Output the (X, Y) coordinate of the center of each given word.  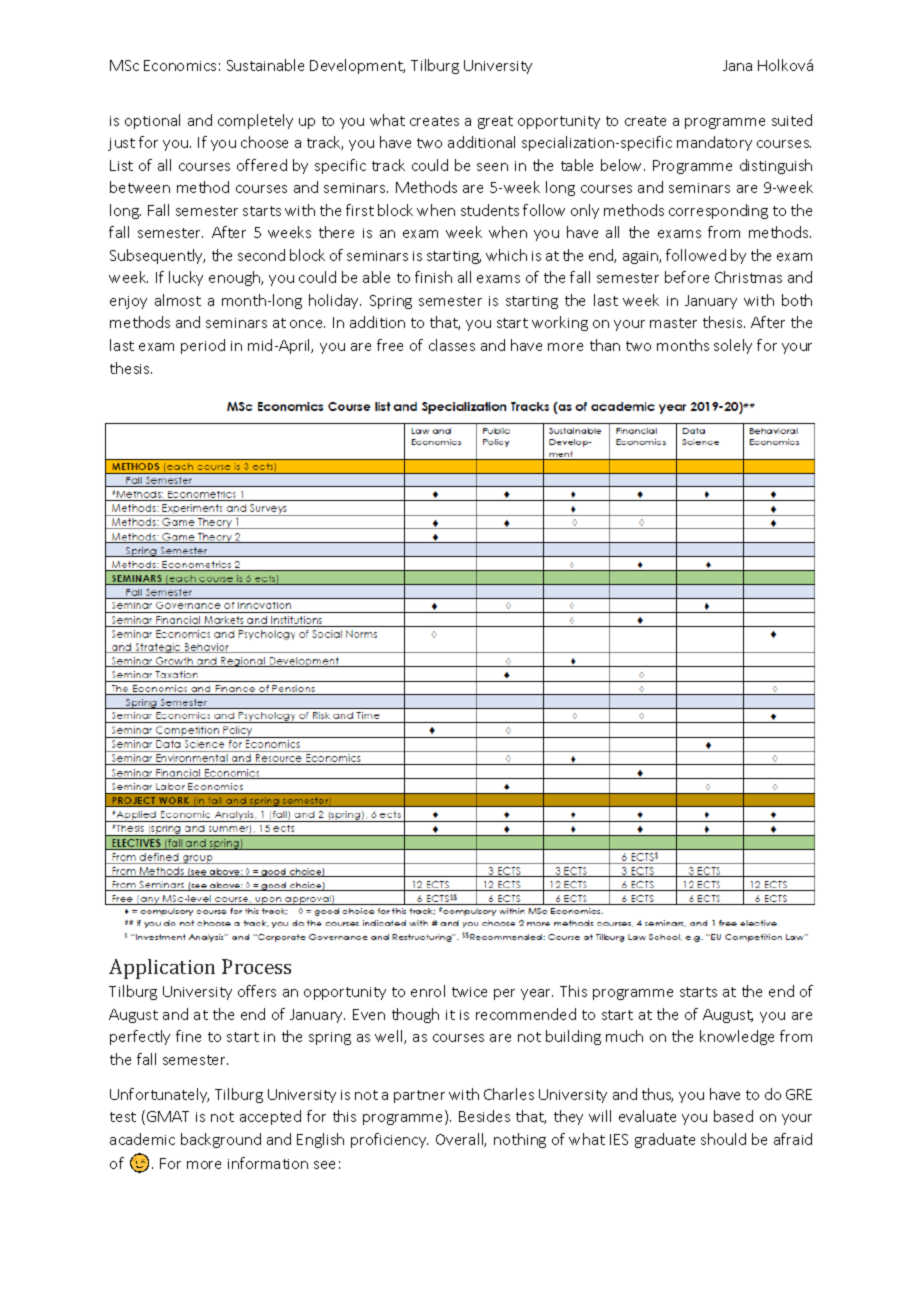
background (221, 1140)
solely (733, 346)
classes (452, 345)
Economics (180, 65)
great (495, 122)
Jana (737, 65)
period (203, 346)
